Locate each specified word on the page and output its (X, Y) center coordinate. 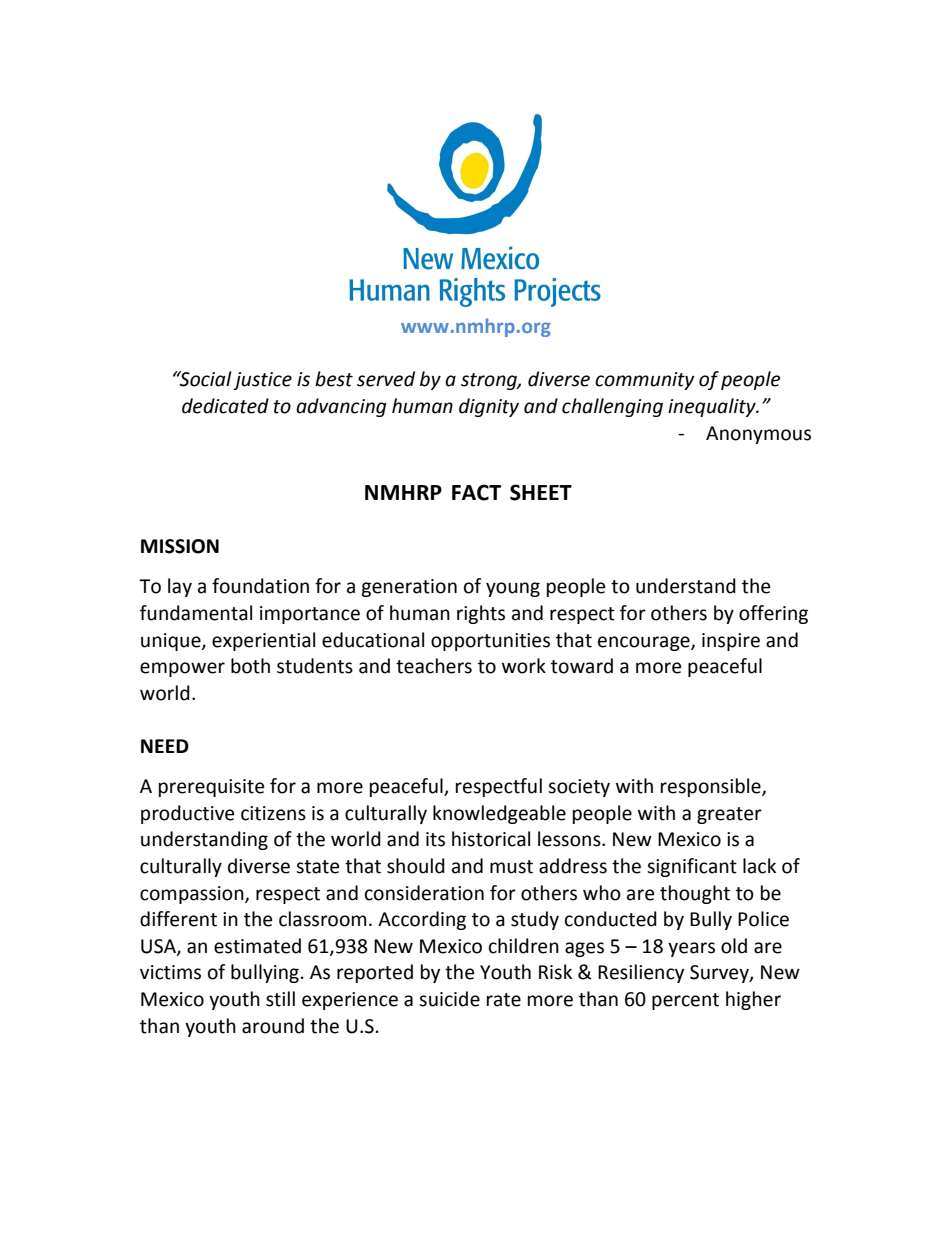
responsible (712, 787)
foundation (260, 586)
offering (773, 614)
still (280, 999)
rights (481, 614)
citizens (273, 813)
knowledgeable (499, 814)
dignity (489, 407)
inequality (713, 407)
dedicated (225, 406)
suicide (449, 999)
